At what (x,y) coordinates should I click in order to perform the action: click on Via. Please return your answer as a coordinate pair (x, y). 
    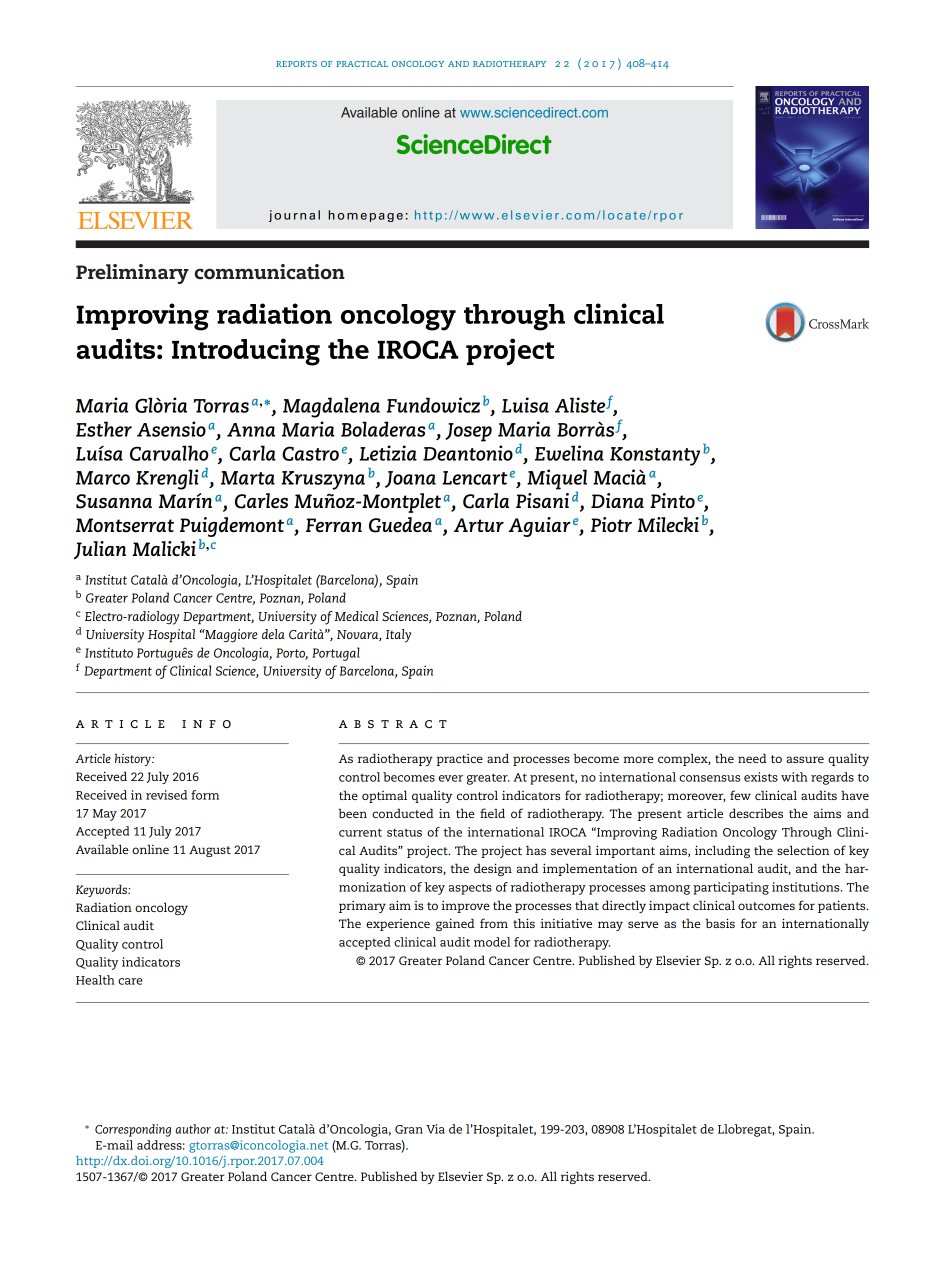
    Looking at the image, I should click on (435, 1129).
